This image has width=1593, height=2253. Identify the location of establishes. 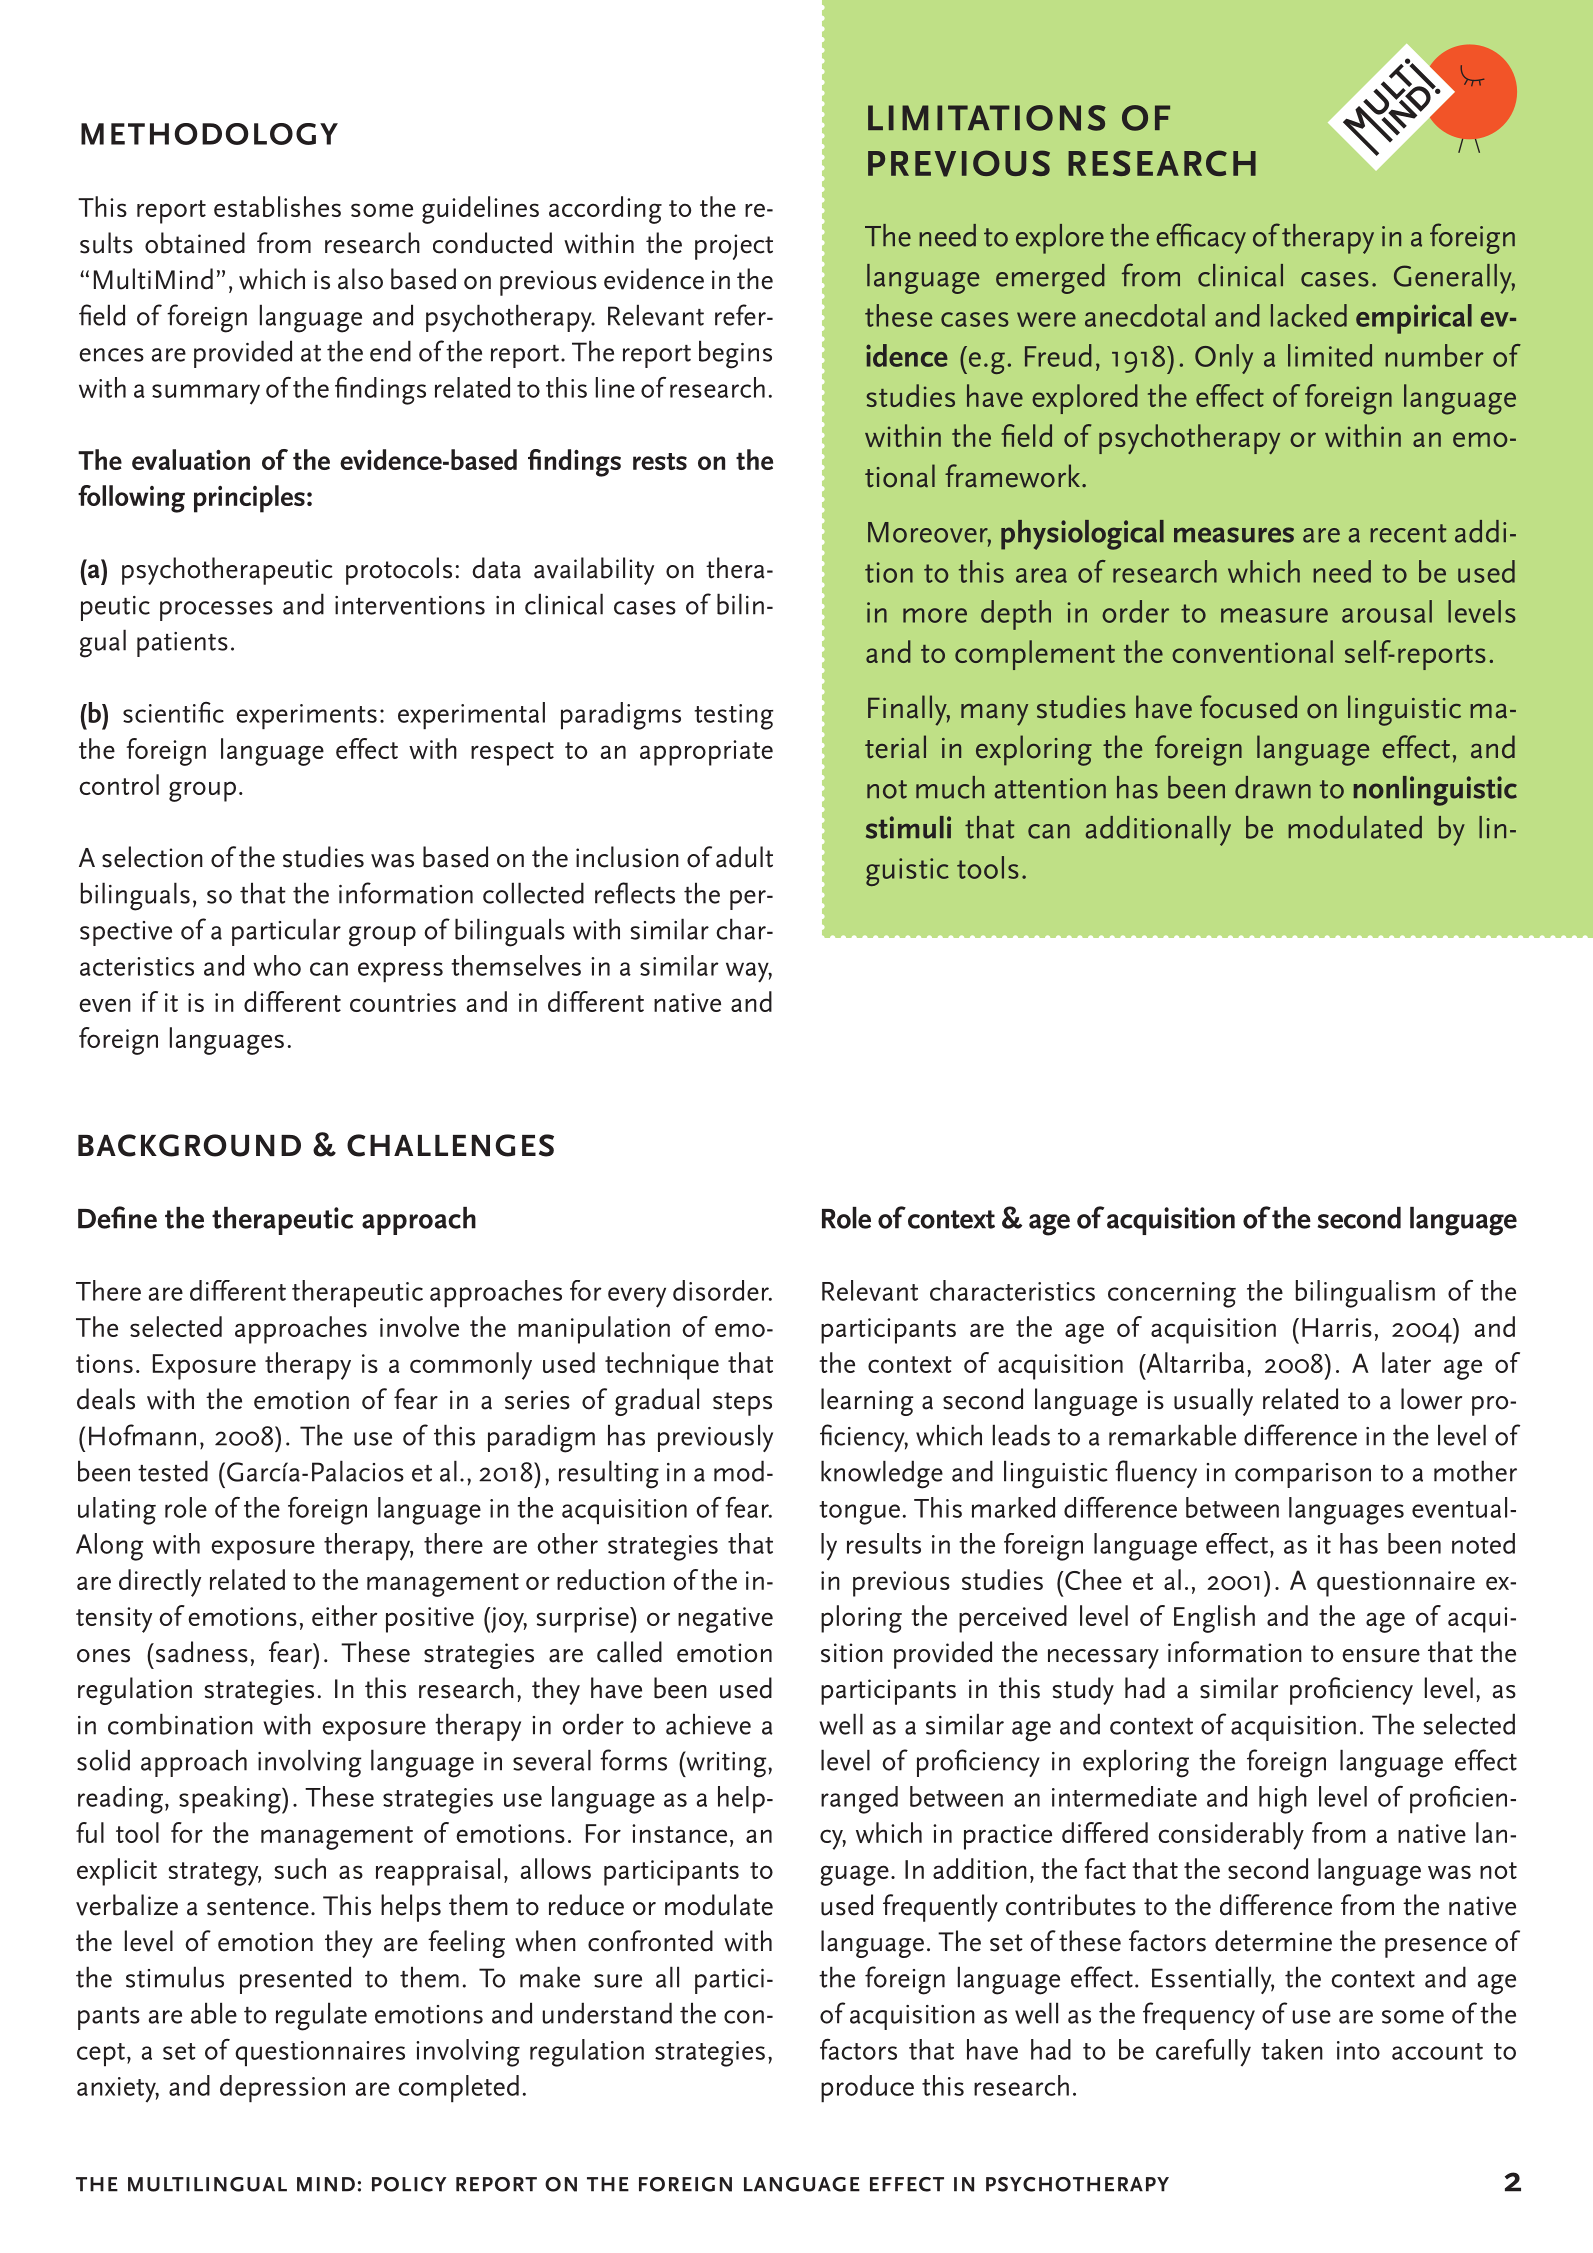
(277, 206).
